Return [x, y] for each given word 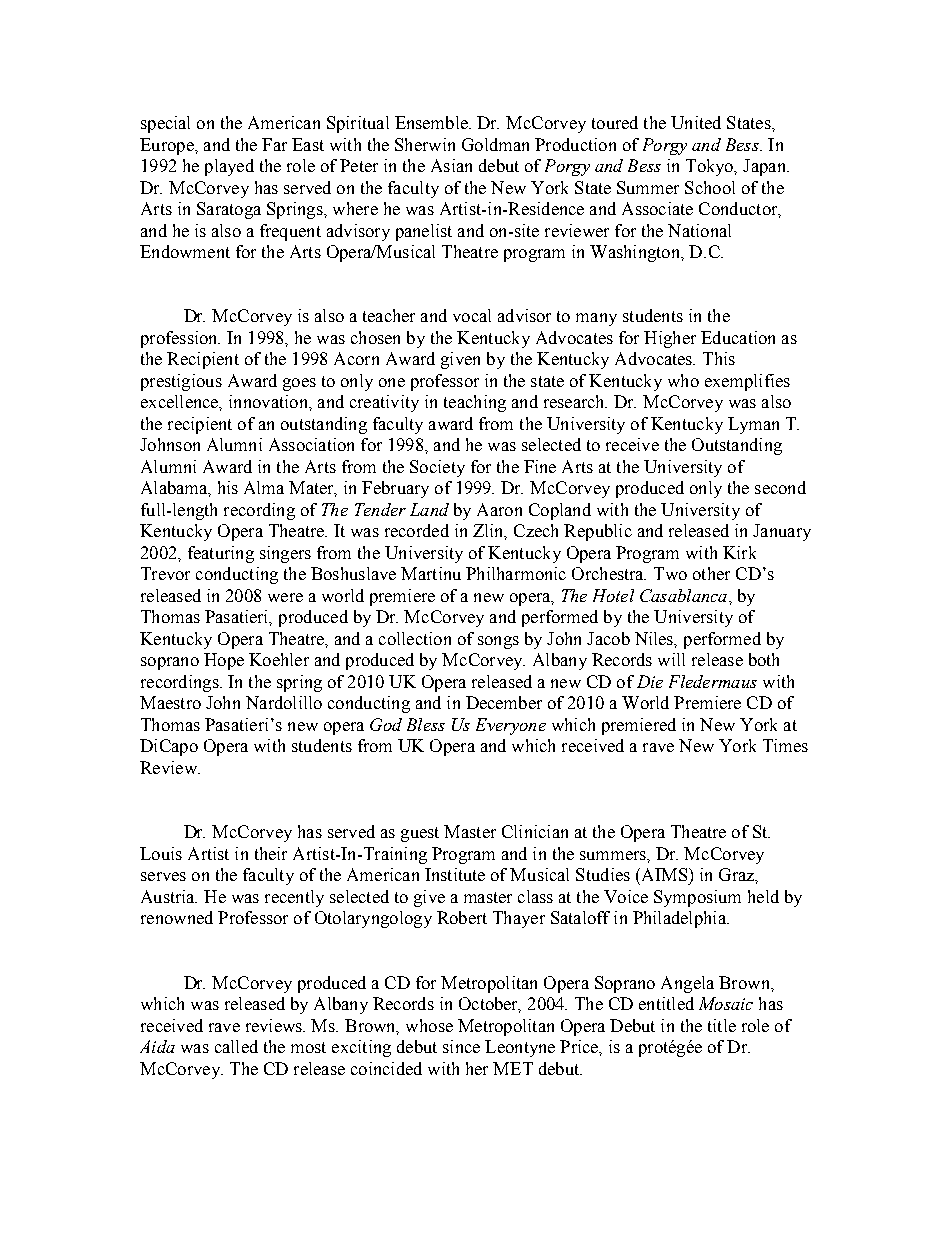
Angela [687, 984]
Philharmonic [516, 573]
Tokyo [711, 167]
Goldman [495, 144]
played [229, 167]
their [271, 853]
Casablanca [685, 595]
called [236, 1046]
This [719, 358]
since [461, 1046]
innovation [269, 401]
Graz [737, 874]
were [285, 597]
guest [420, 834]
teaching [475, 403]
